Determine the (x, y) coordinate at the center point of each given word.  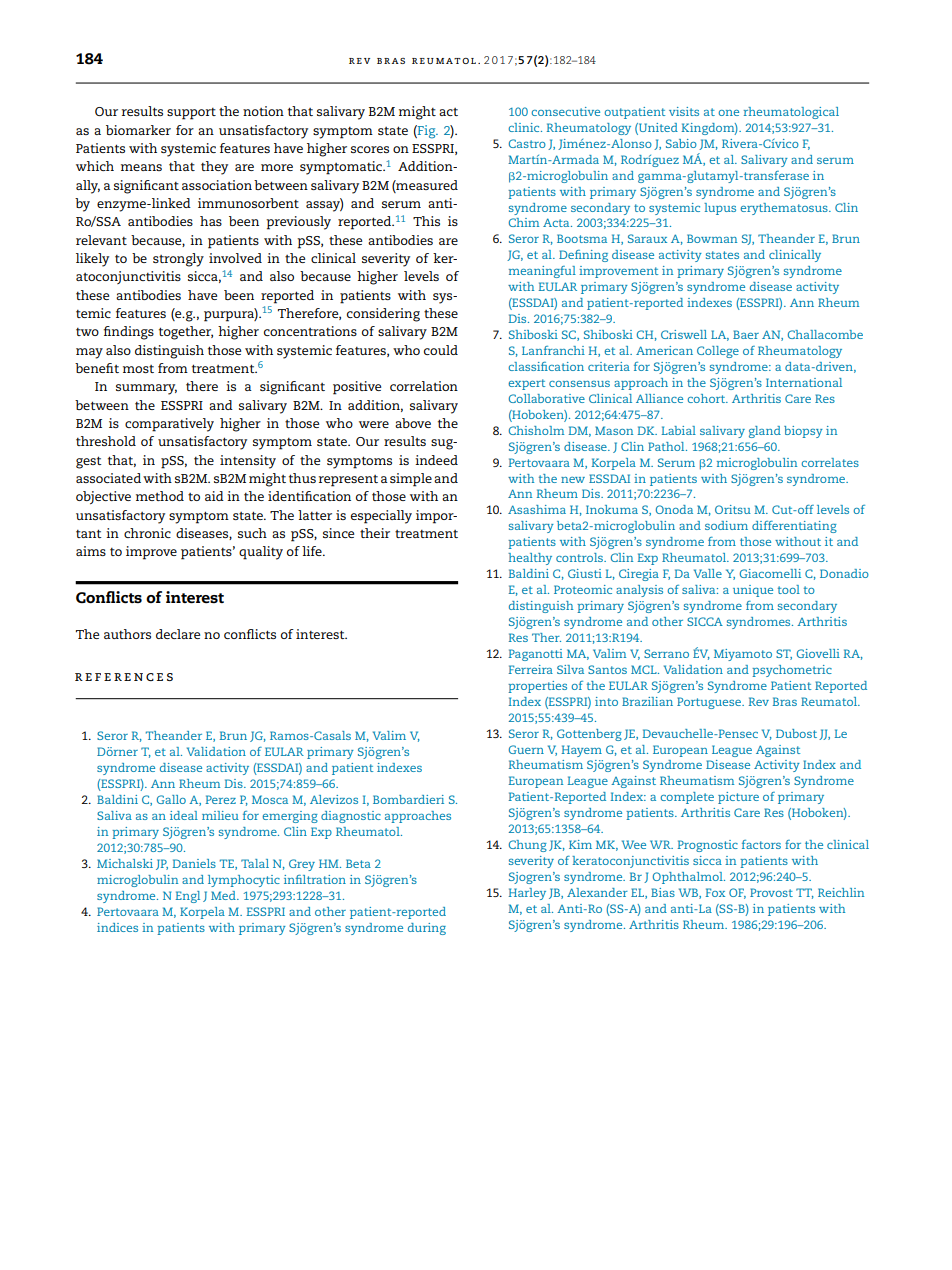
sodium (726, 525)
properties (537, 687)
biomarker (138, 130)
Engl (188, 897)
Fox (715, 892)
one (729, 113)
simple (411, 480)
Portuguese (710, 703)
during (427, 929)
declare (178, 634)
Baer (746, 334)
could (441, 350)
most (138, 369)
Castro (527, 143)
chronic (147, 533)
